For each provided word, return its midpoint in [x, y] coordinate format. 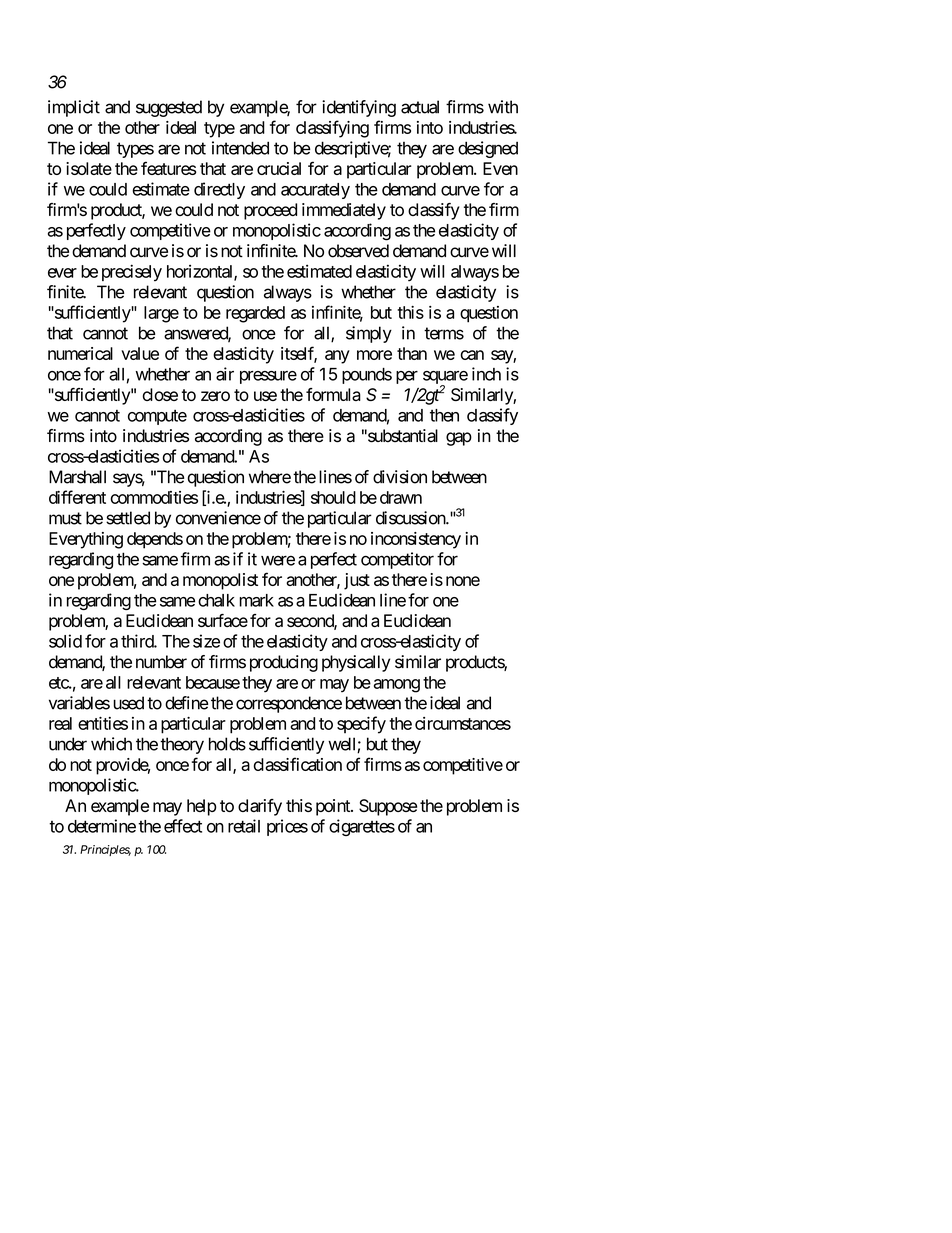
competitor [397, 560]
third [138, 641]
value [140, 353]
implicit [74, 108]
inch [486, 374]
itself [299, 354]
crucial [279, 168]
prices [287, 827]
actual [420, 107]
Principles [105, 850]
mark [256, 600]
